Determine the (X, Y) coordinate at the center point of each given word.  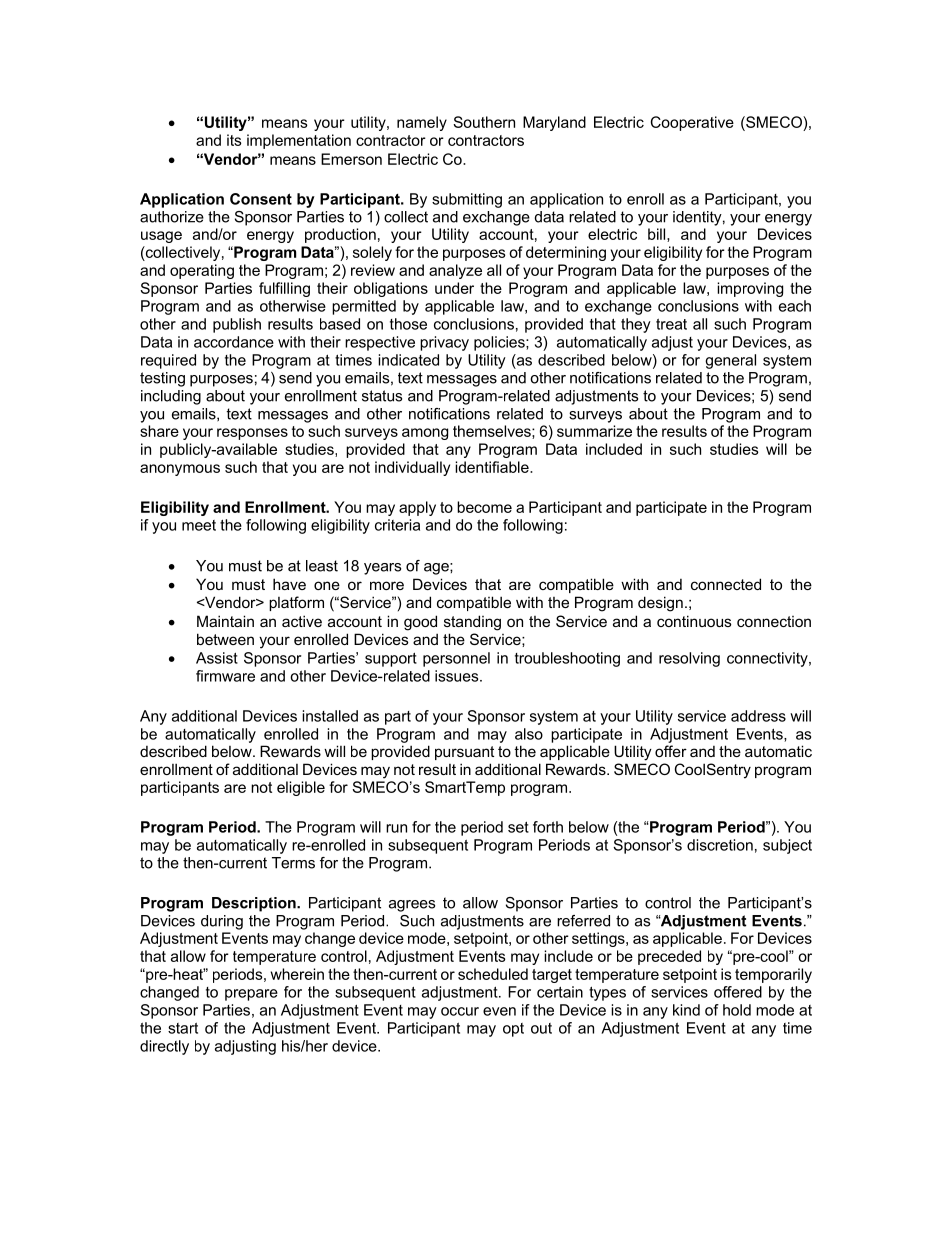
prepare (251, 995)
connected (726, 584)
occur (460, 1011)
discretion (720, 845)
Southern (484, 122)
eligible (301, 788)
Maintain (225, 621)
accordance (234, 342)
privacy (444, 343)
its (234, 140)
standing (472, 623)
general (730, 361)
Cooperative (692, 123)
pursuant (464, 753)
